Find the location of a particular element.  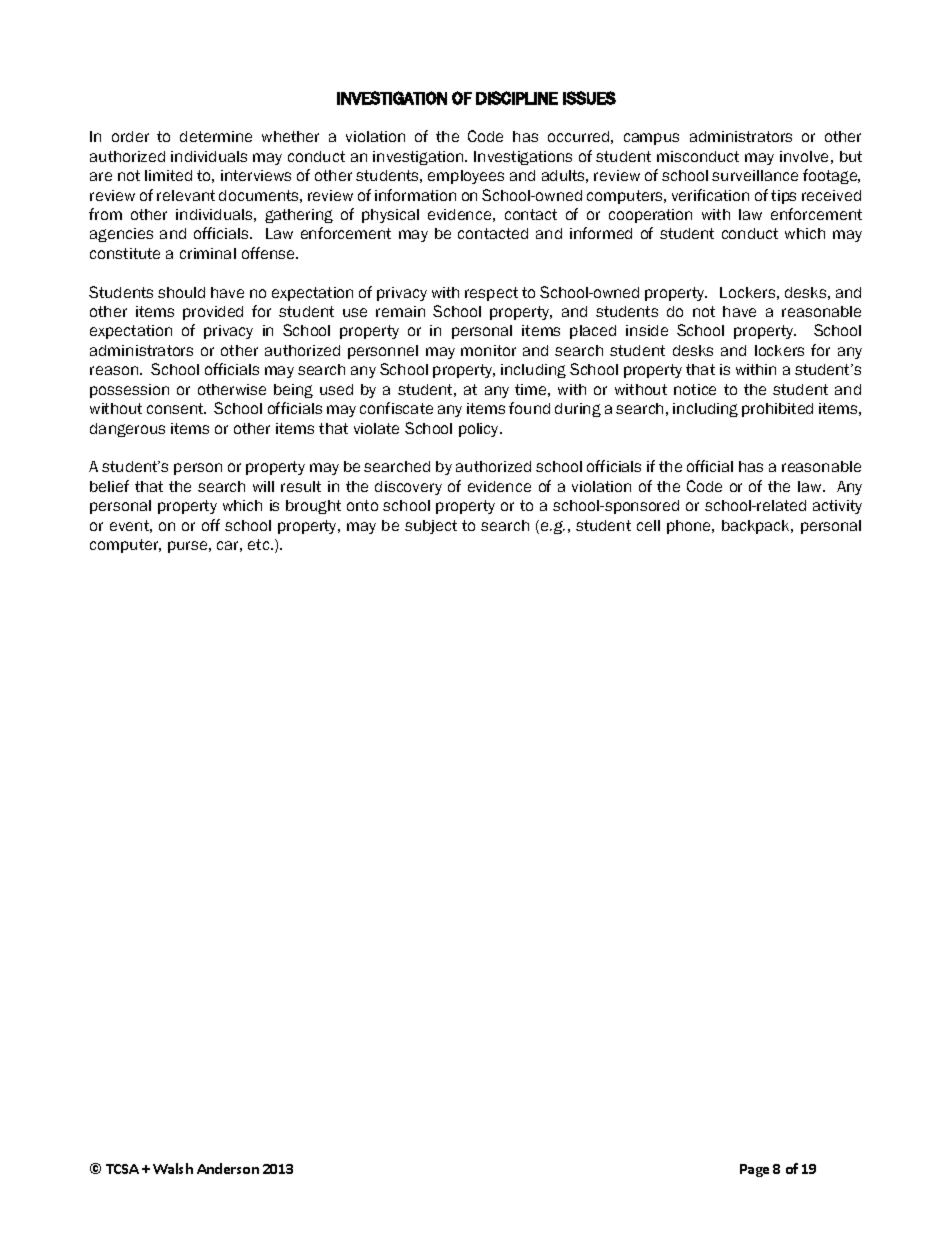

Walsh is located at coordinates (173, 1168).
